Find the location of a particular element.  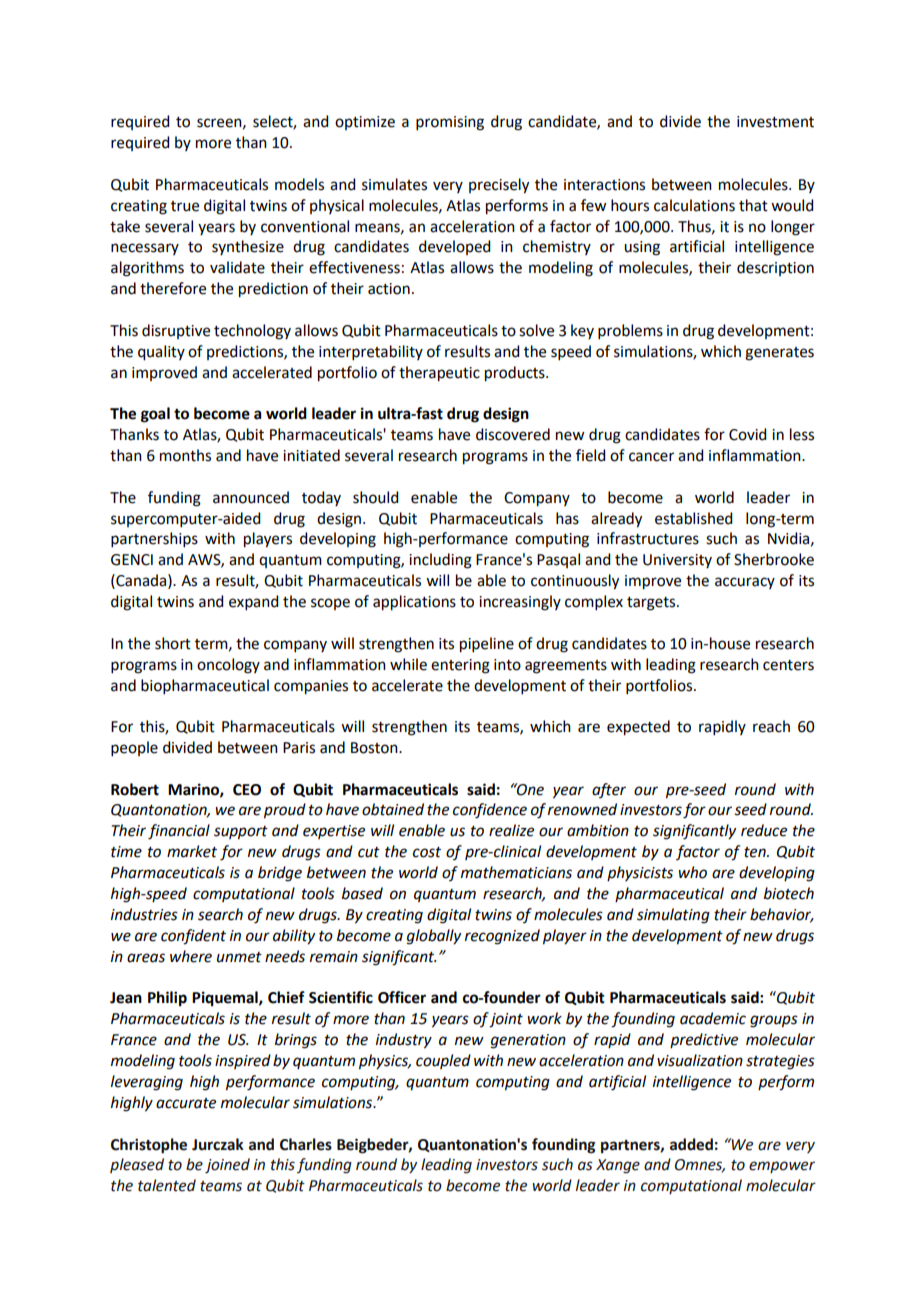

added is located at coordinates (691, 1144).
